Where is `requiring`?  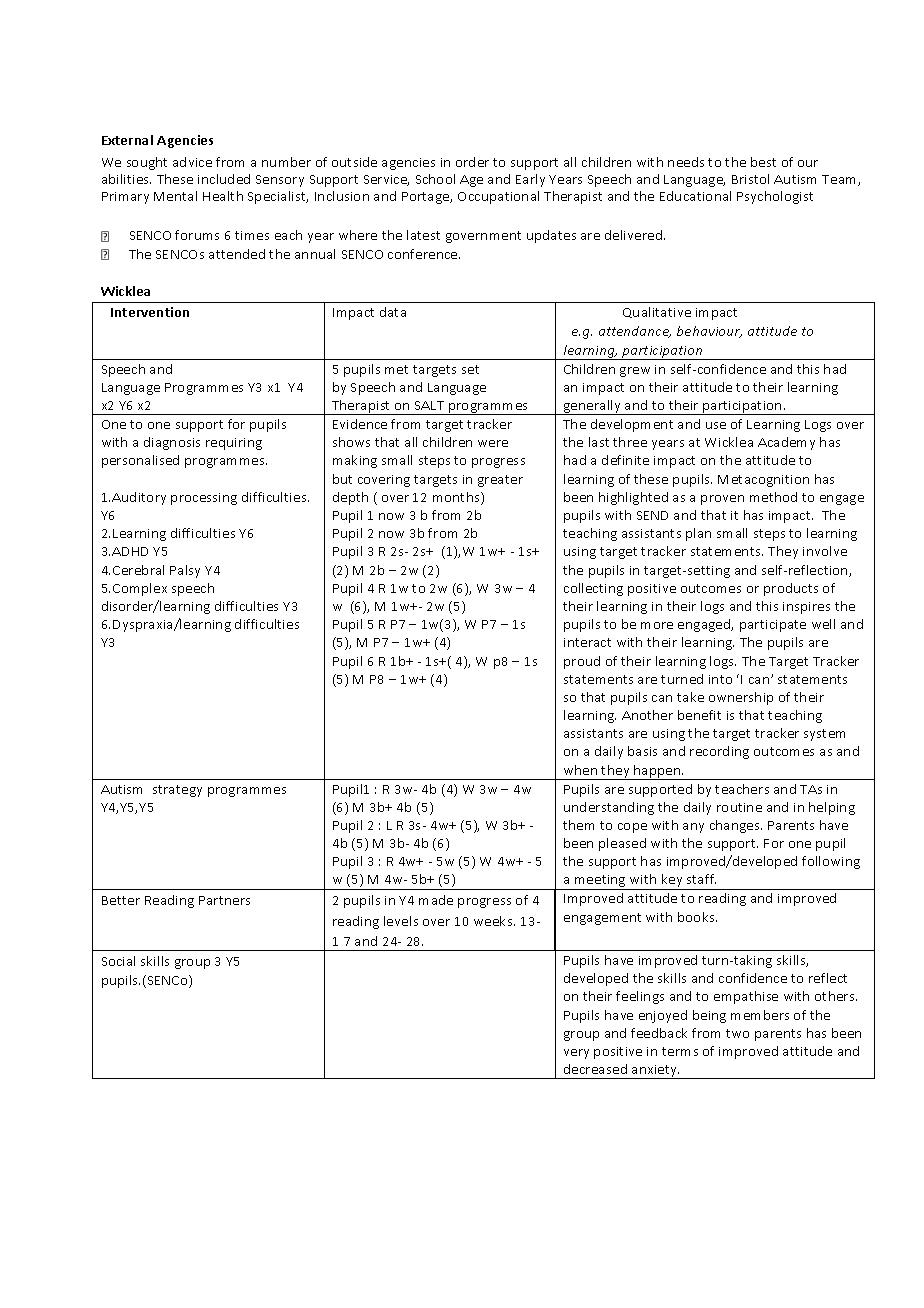 requiring is located at coordinates (234, 444).
